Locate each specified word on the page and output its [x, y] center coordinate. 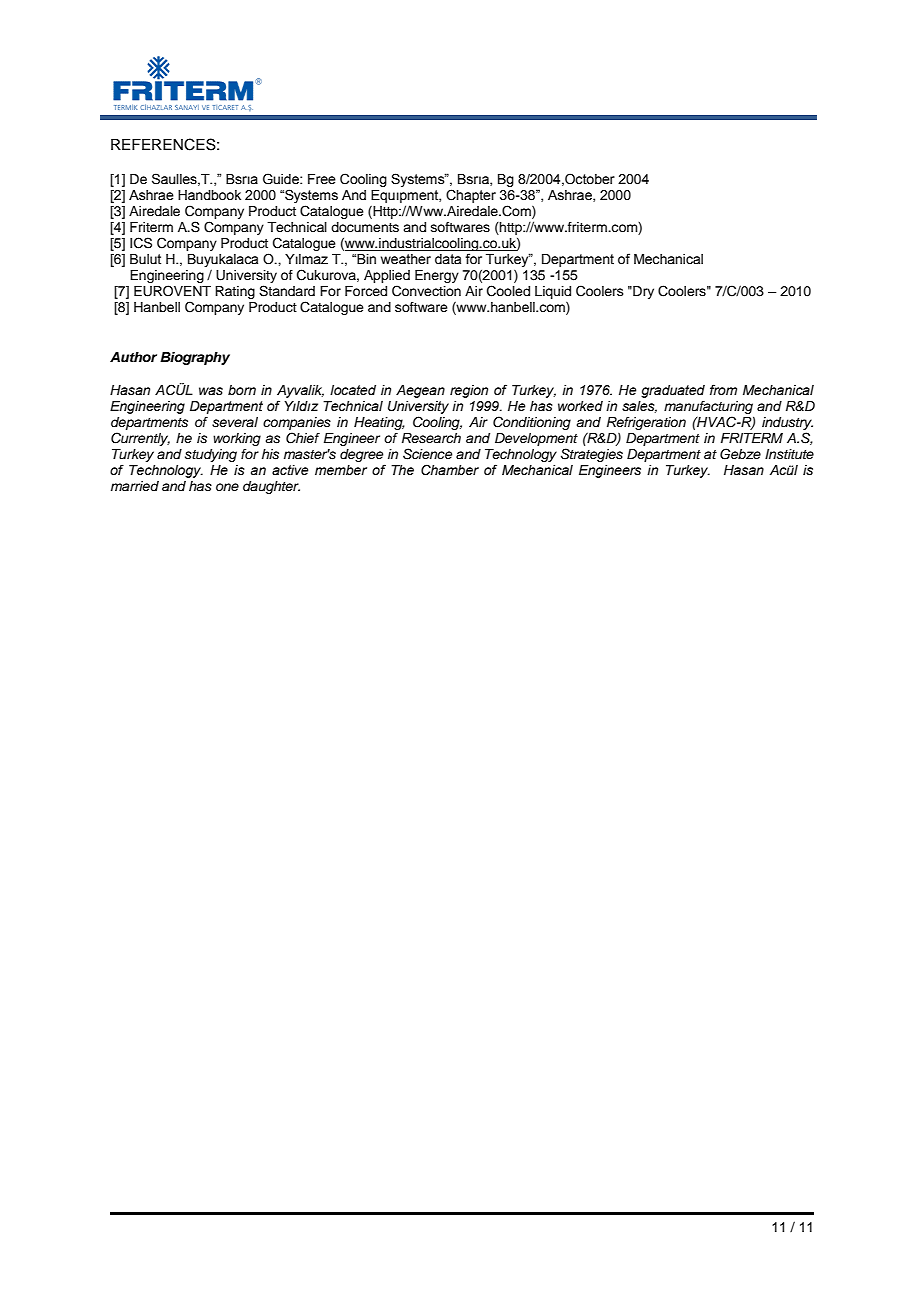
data [448, 259]
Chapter [471, 196]
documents [365, 227]
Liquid [553, 292]
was [211, 391]
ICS [141, 243]
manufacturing [708, 407]
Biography [195, 358]
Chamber [450, 470]
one [227, 487]
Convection [426, 291]
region [469, 391]
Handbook [209, 195]
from [723, 389]
